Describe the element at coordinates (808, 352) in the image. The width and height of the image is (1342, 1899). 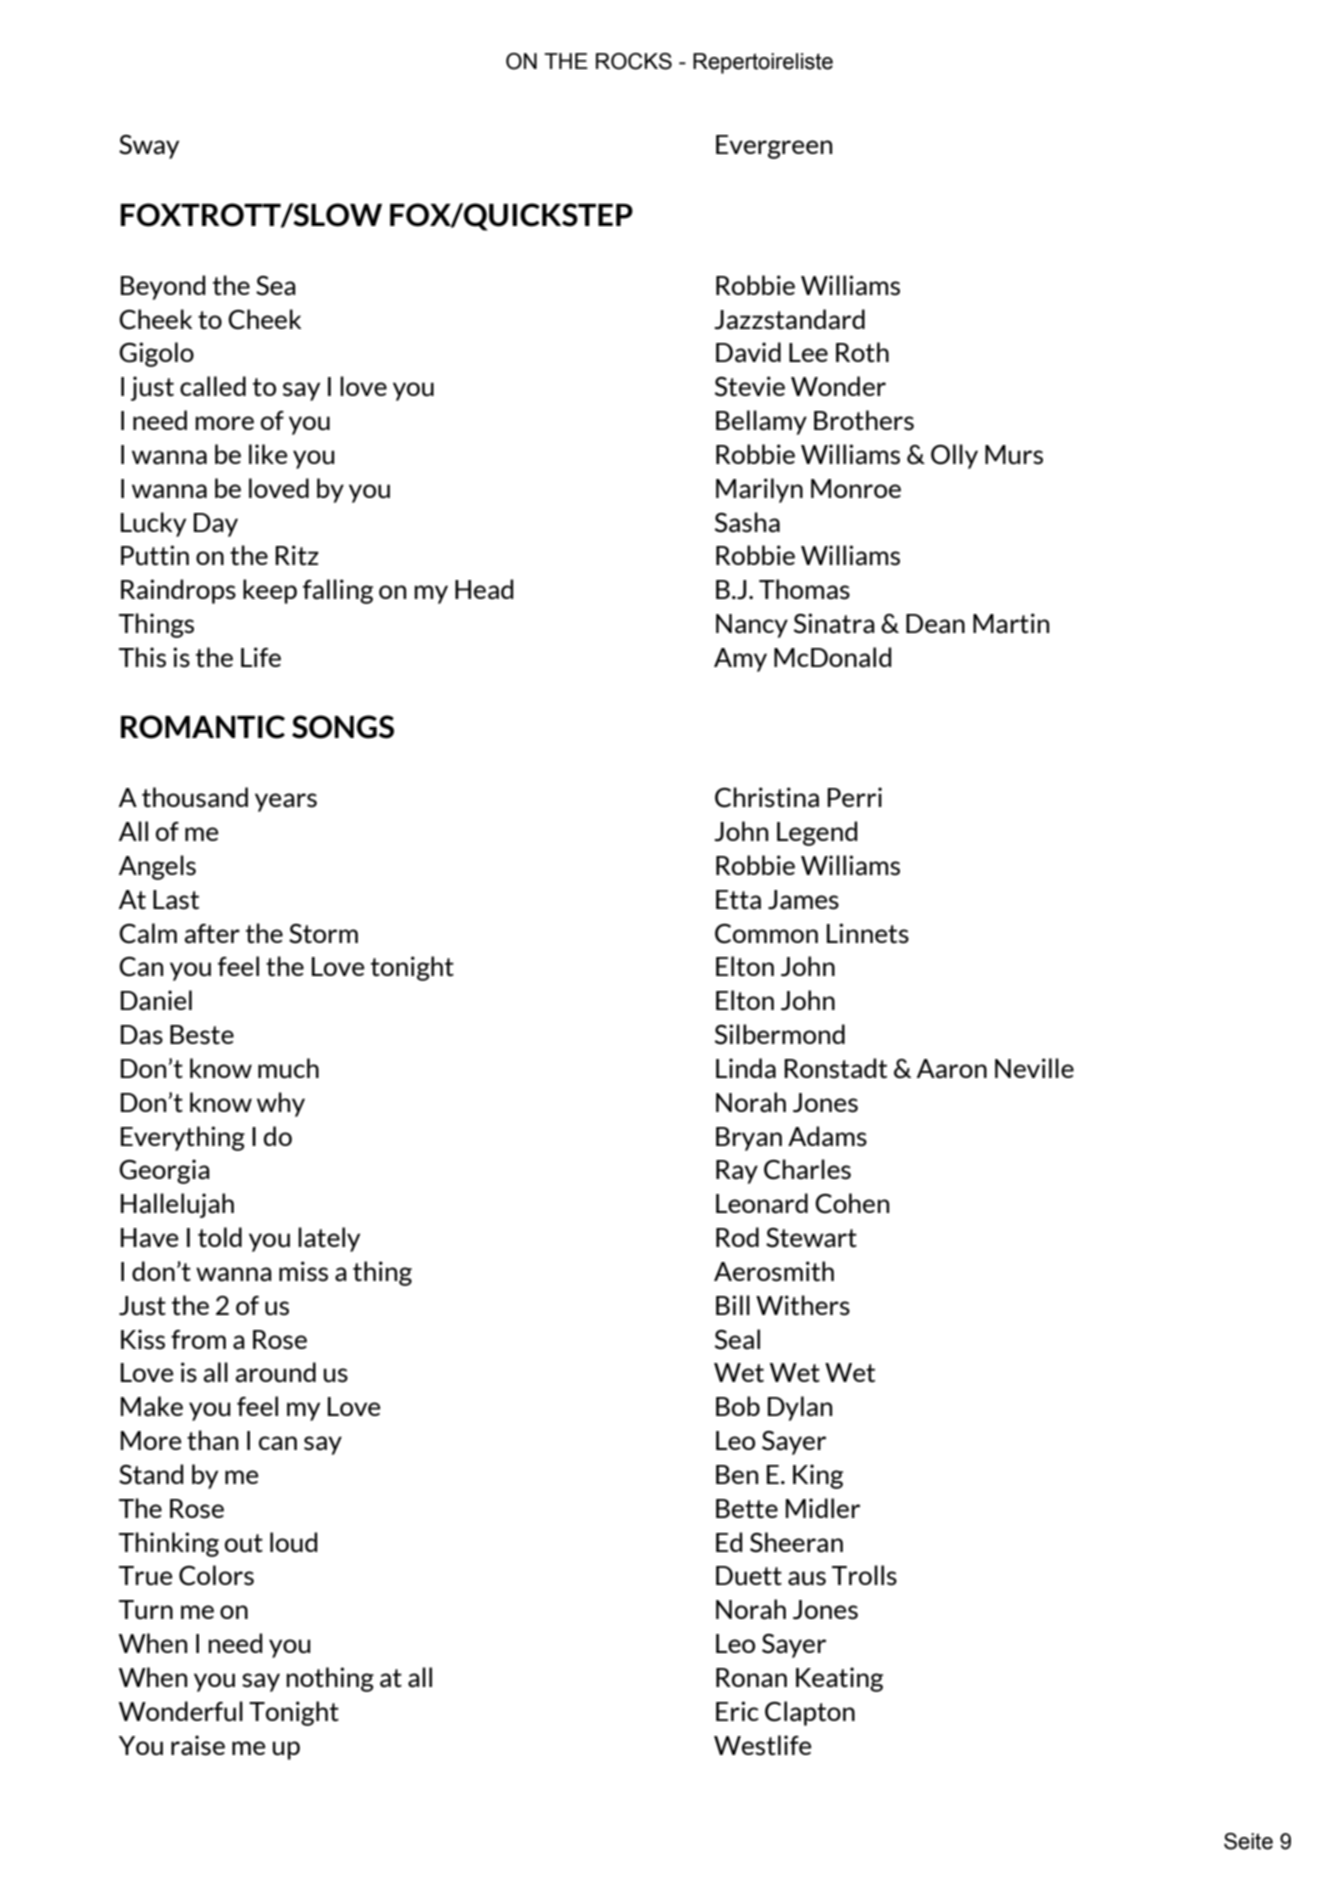
I see `Lee` at that location.
